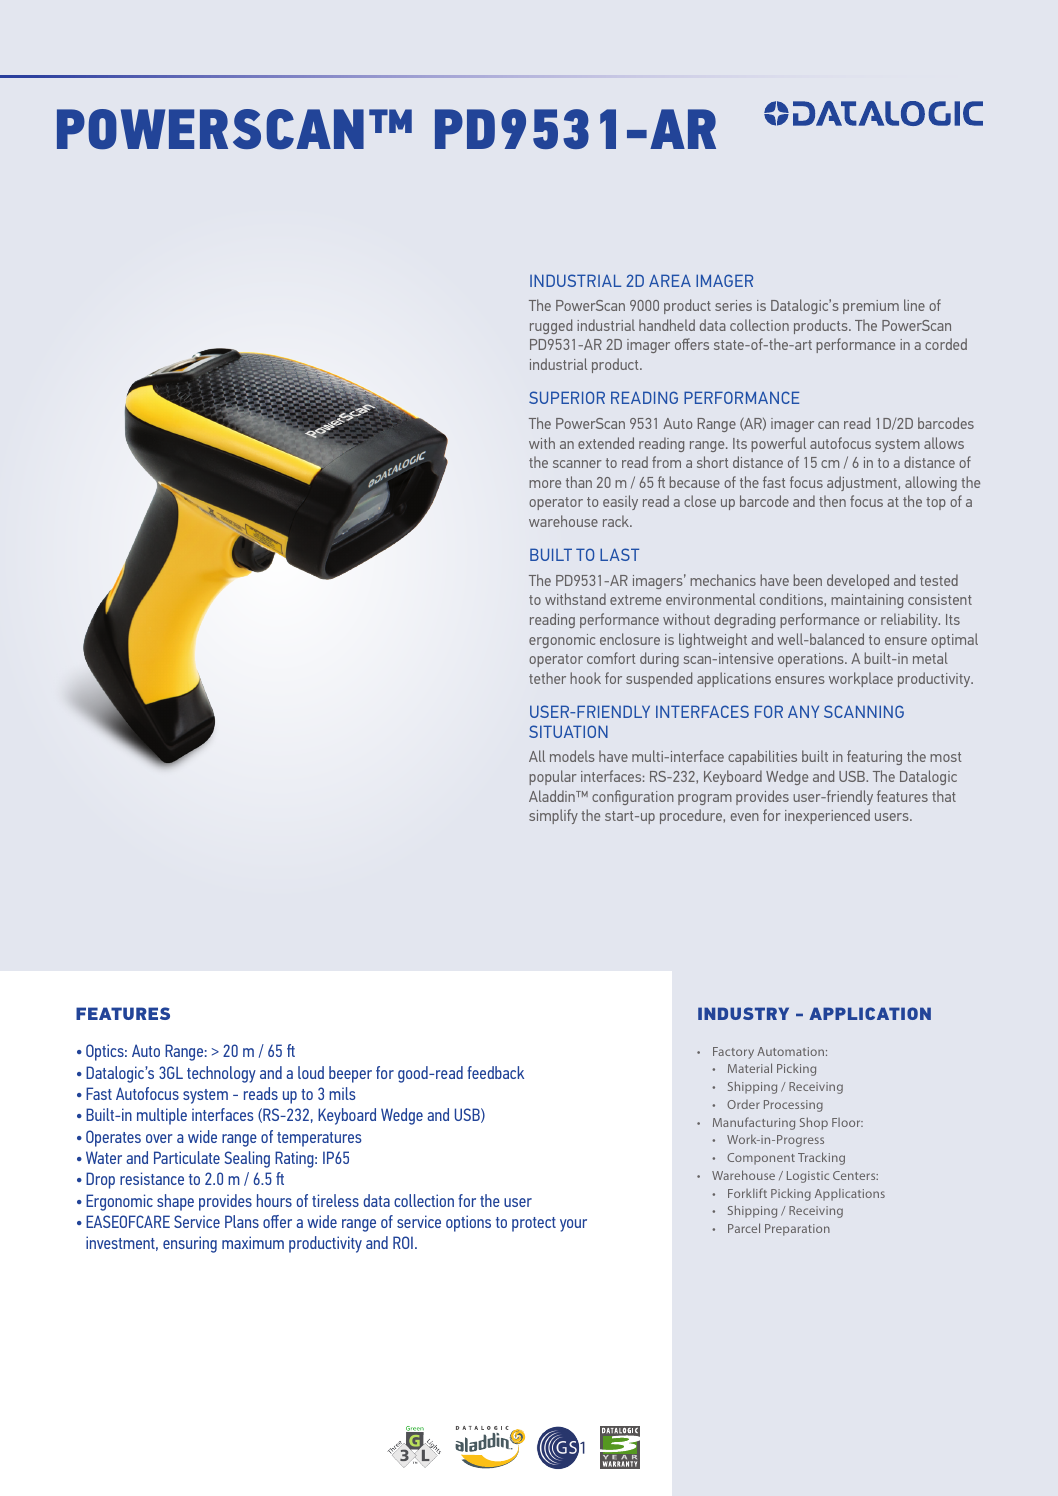  I want to click on rugged, so click(551, 326).
